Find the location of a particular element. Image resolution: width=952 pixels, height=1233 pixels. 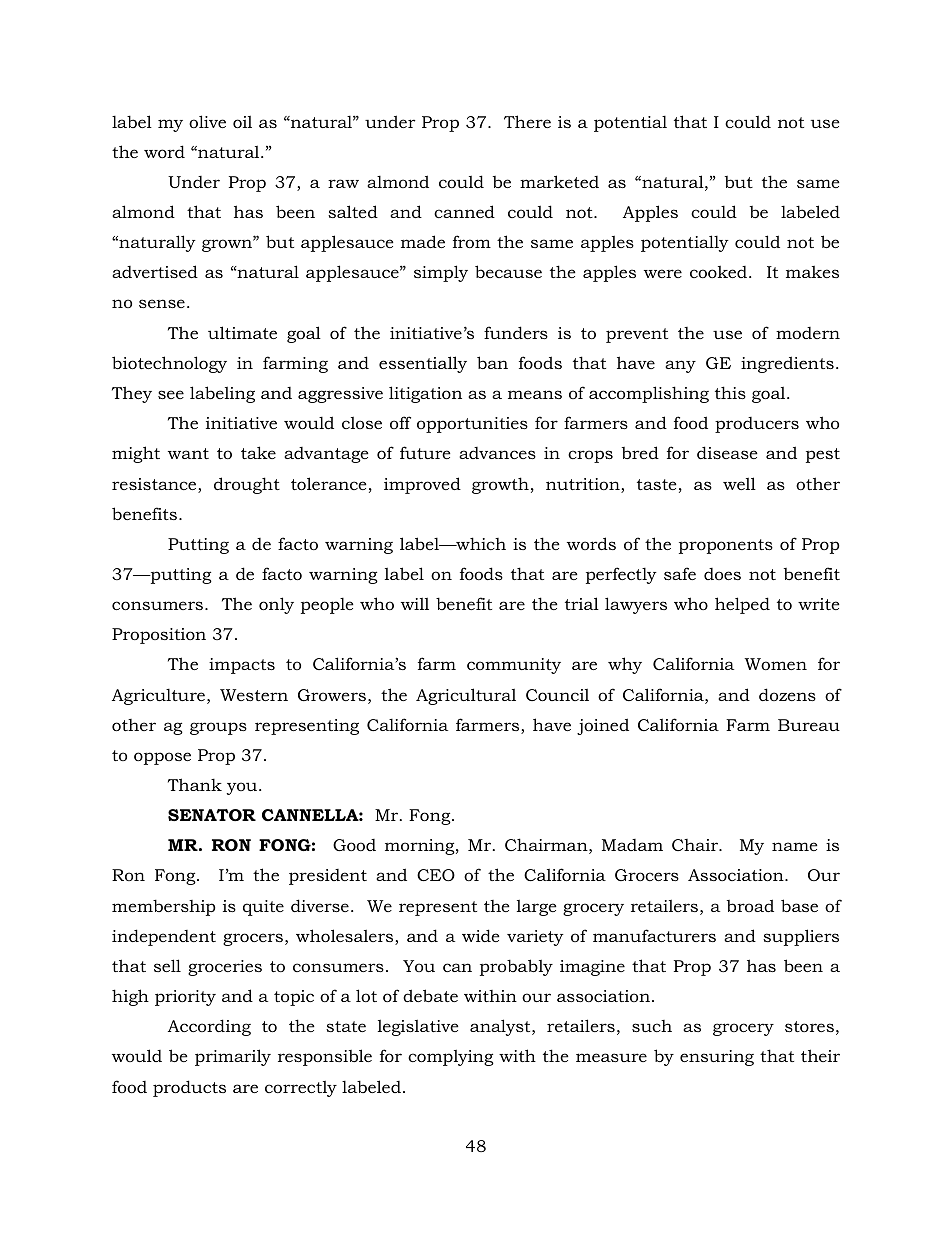

helped is located at coordinates (742, 605).
